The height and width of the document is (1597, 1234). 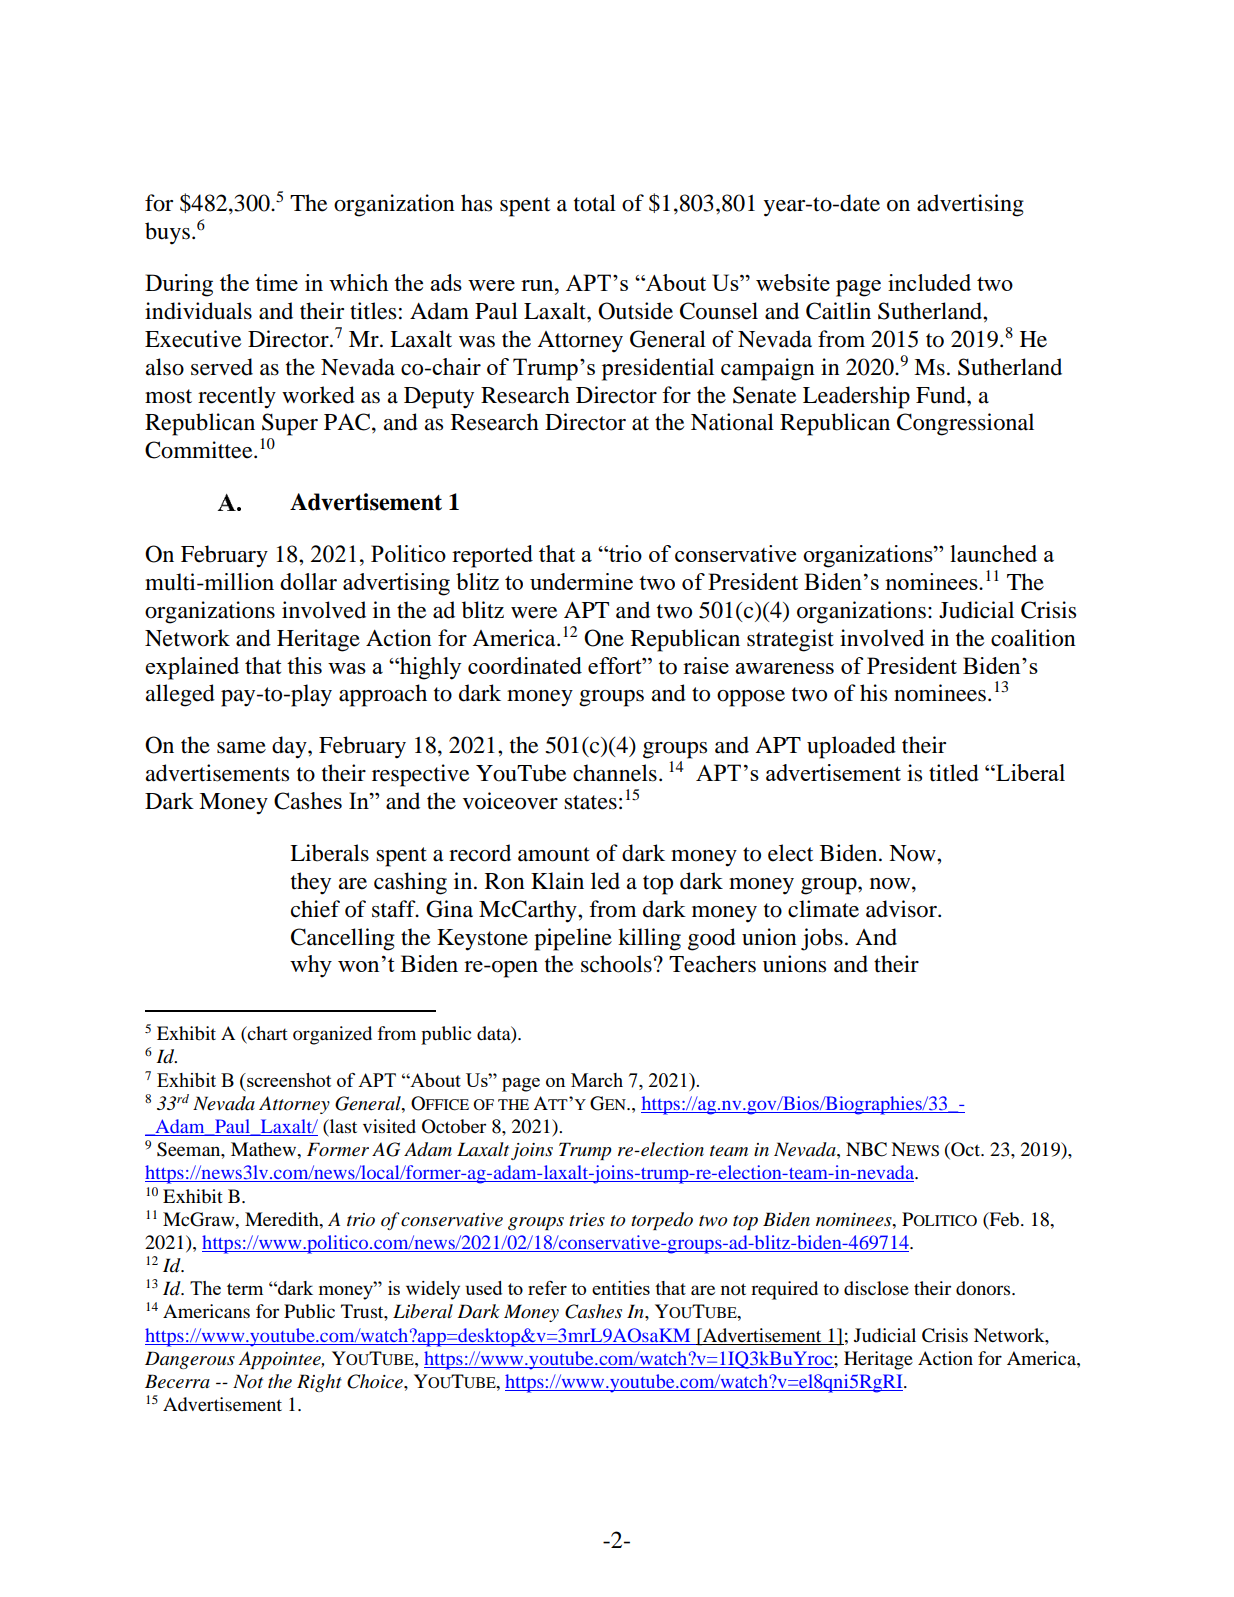 What do you see at coordinates (616, 964) in the document?
I see `schools` at bounding box center [616, 964].
